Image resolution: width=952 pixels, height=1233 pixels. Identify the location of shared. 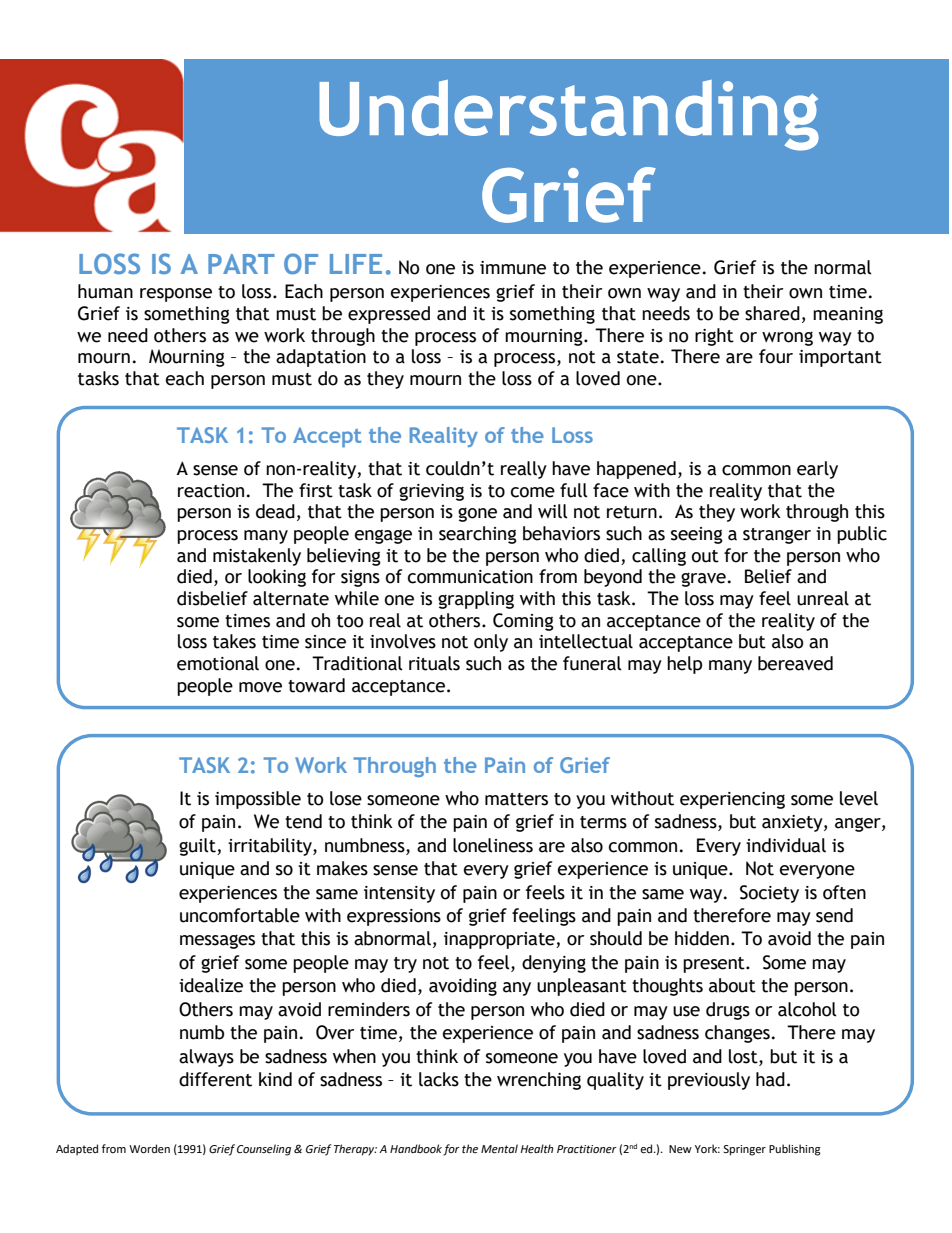
(772, 313).
